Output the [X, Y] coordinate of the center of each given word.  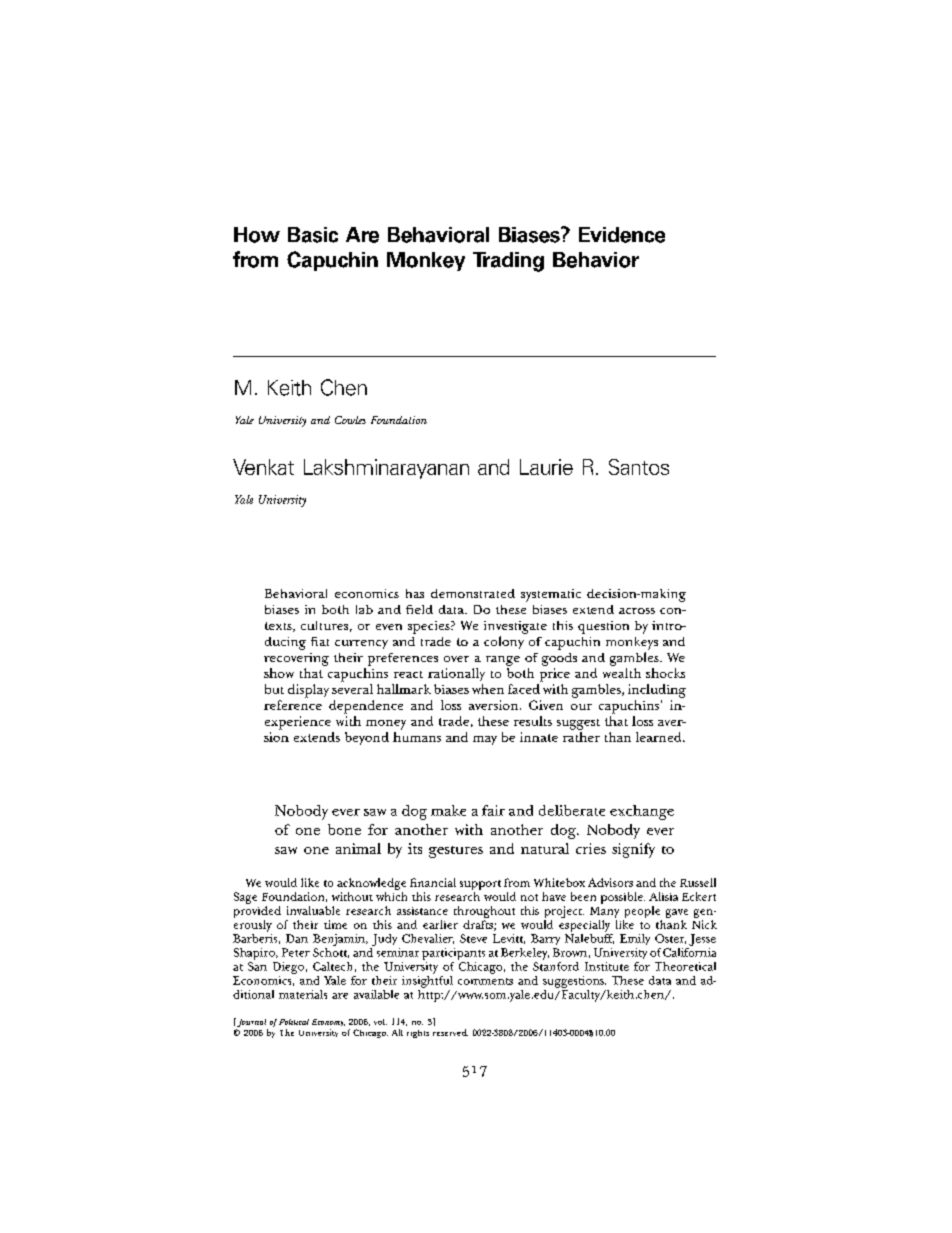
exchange [642, 812]
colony [504, 642]
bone [344, 829]
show [279, 673]
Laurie [546, 467]
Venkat [263, 467]
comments [485, 981]
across [637, 611]
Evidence [622, 235]
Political [294, 1022]
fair [493, 810]
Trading [508, 262]
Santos [639, 467]
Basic [313, 235]
